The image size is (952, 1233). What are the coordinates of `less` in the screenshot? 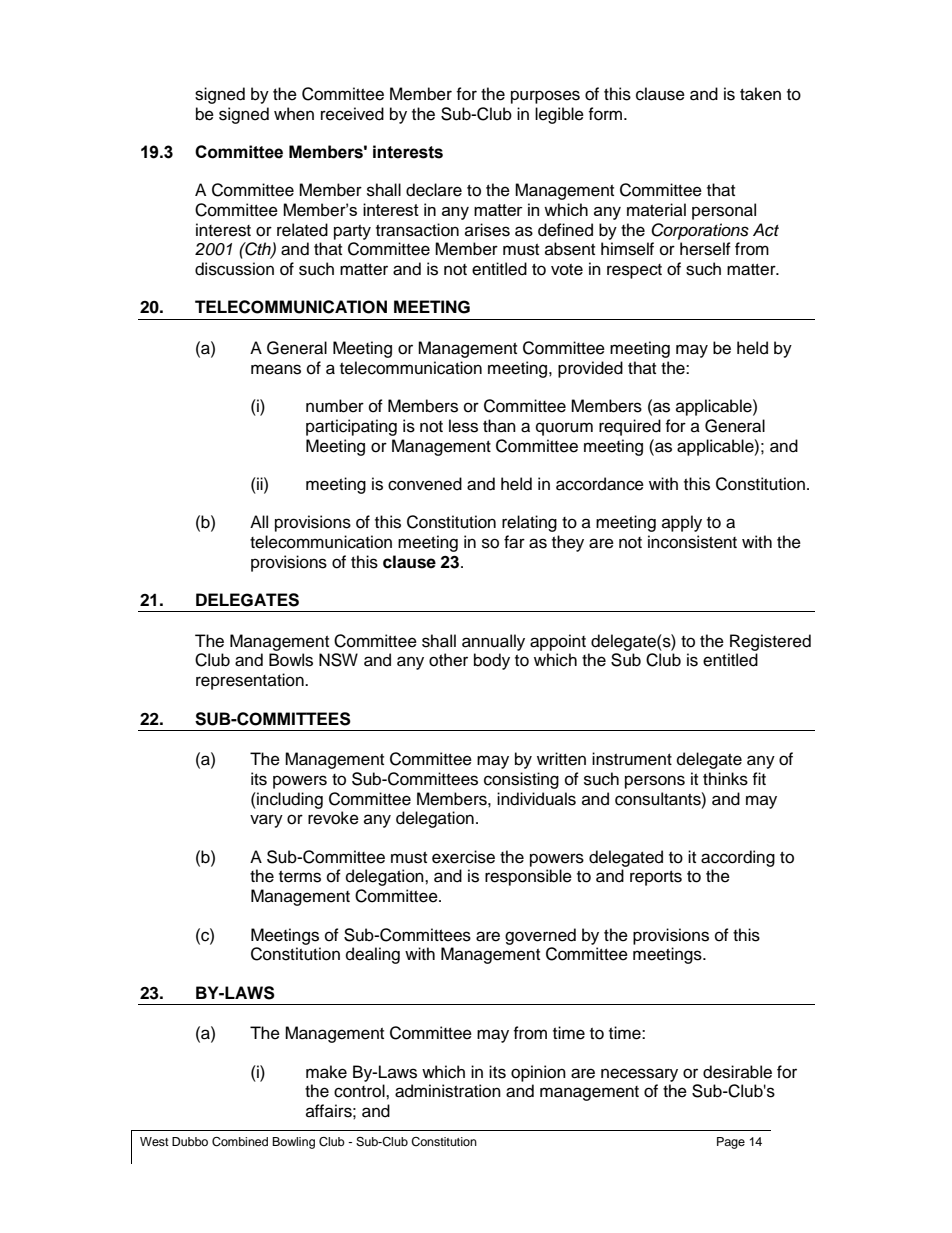 It's located at (463, 426).
